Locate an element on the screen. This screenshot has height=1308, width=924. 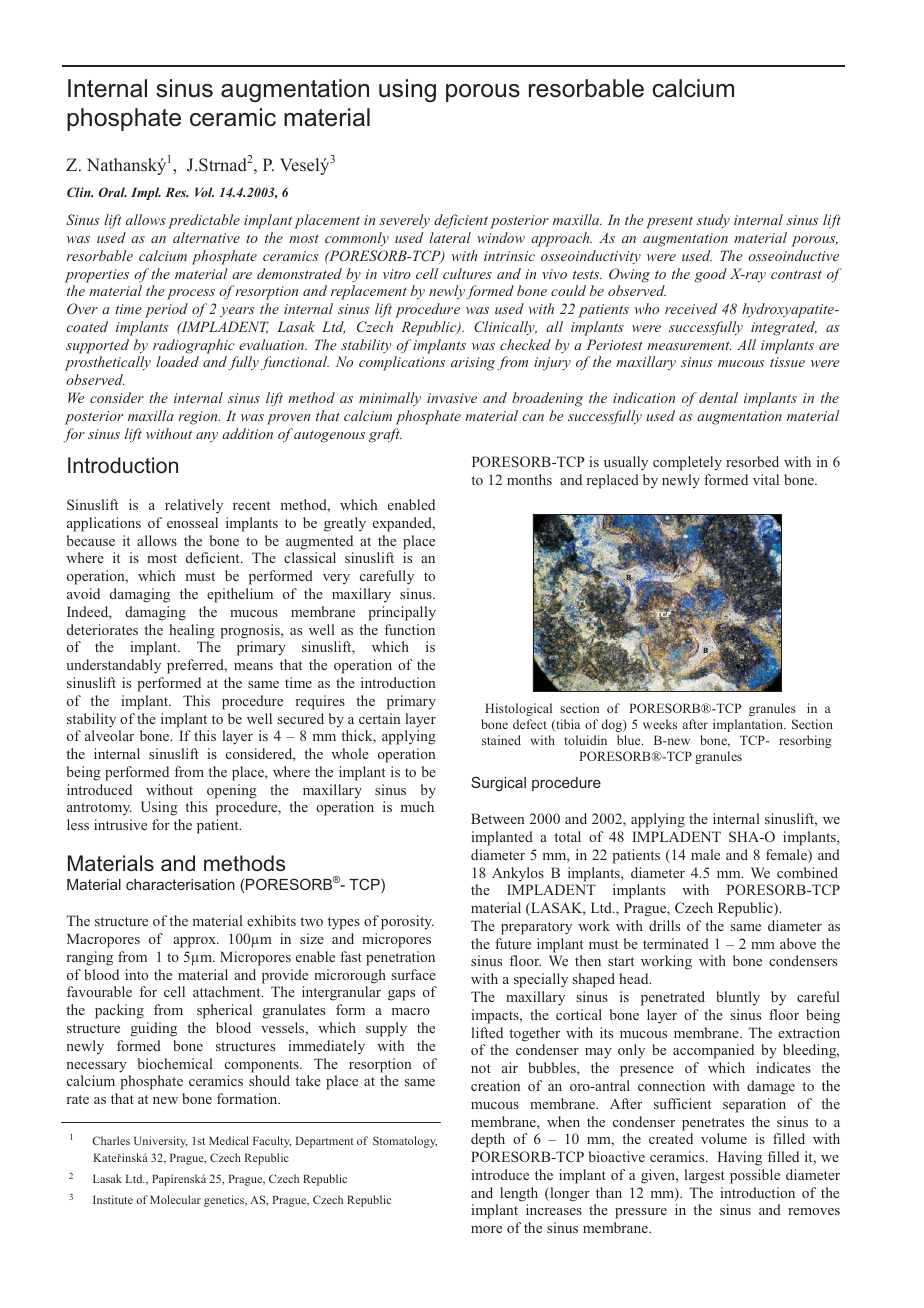
alveolar is located at coordinates (109, 735).
